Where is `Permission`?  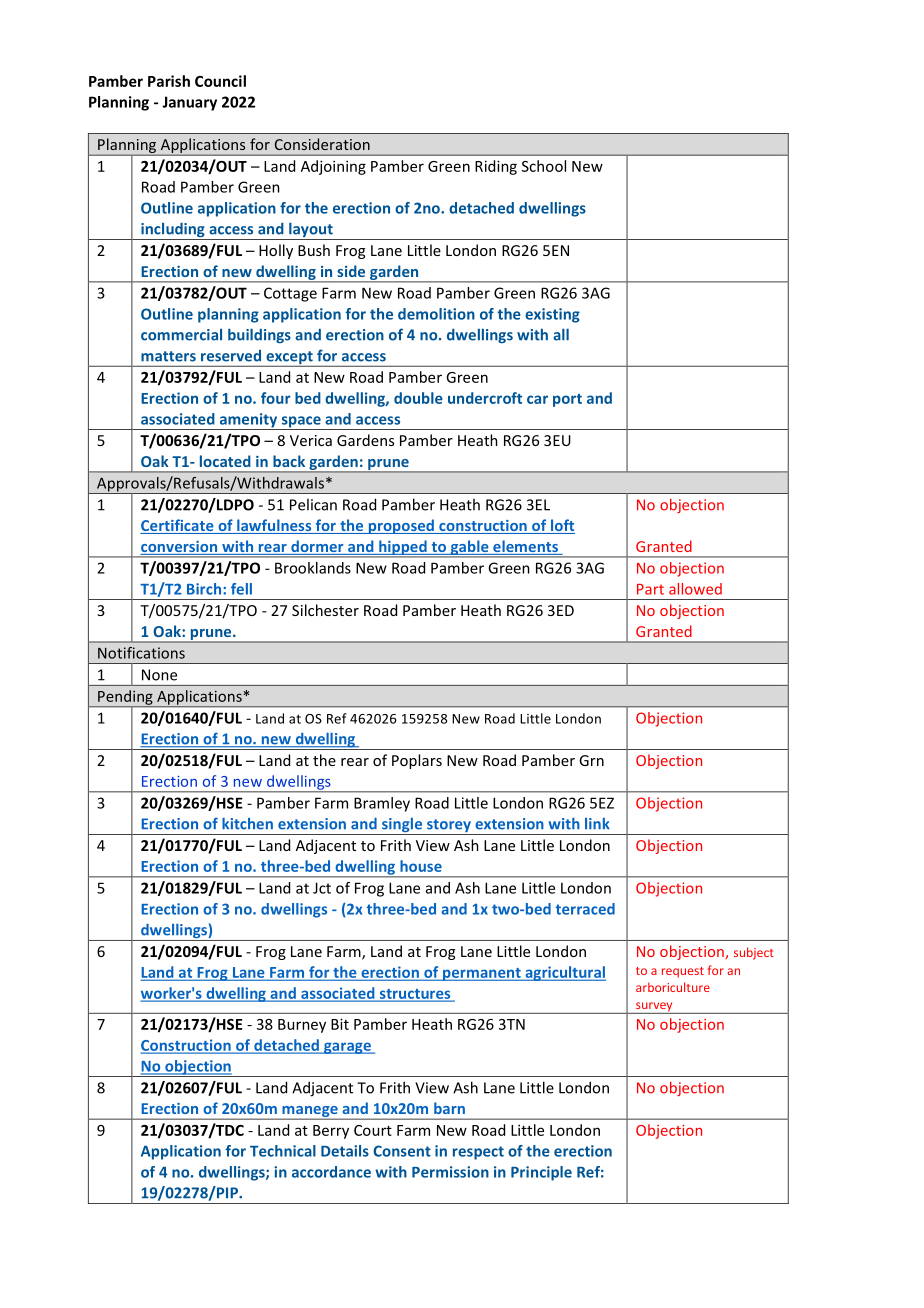 Permission is located at coordinates (450, 1172).
